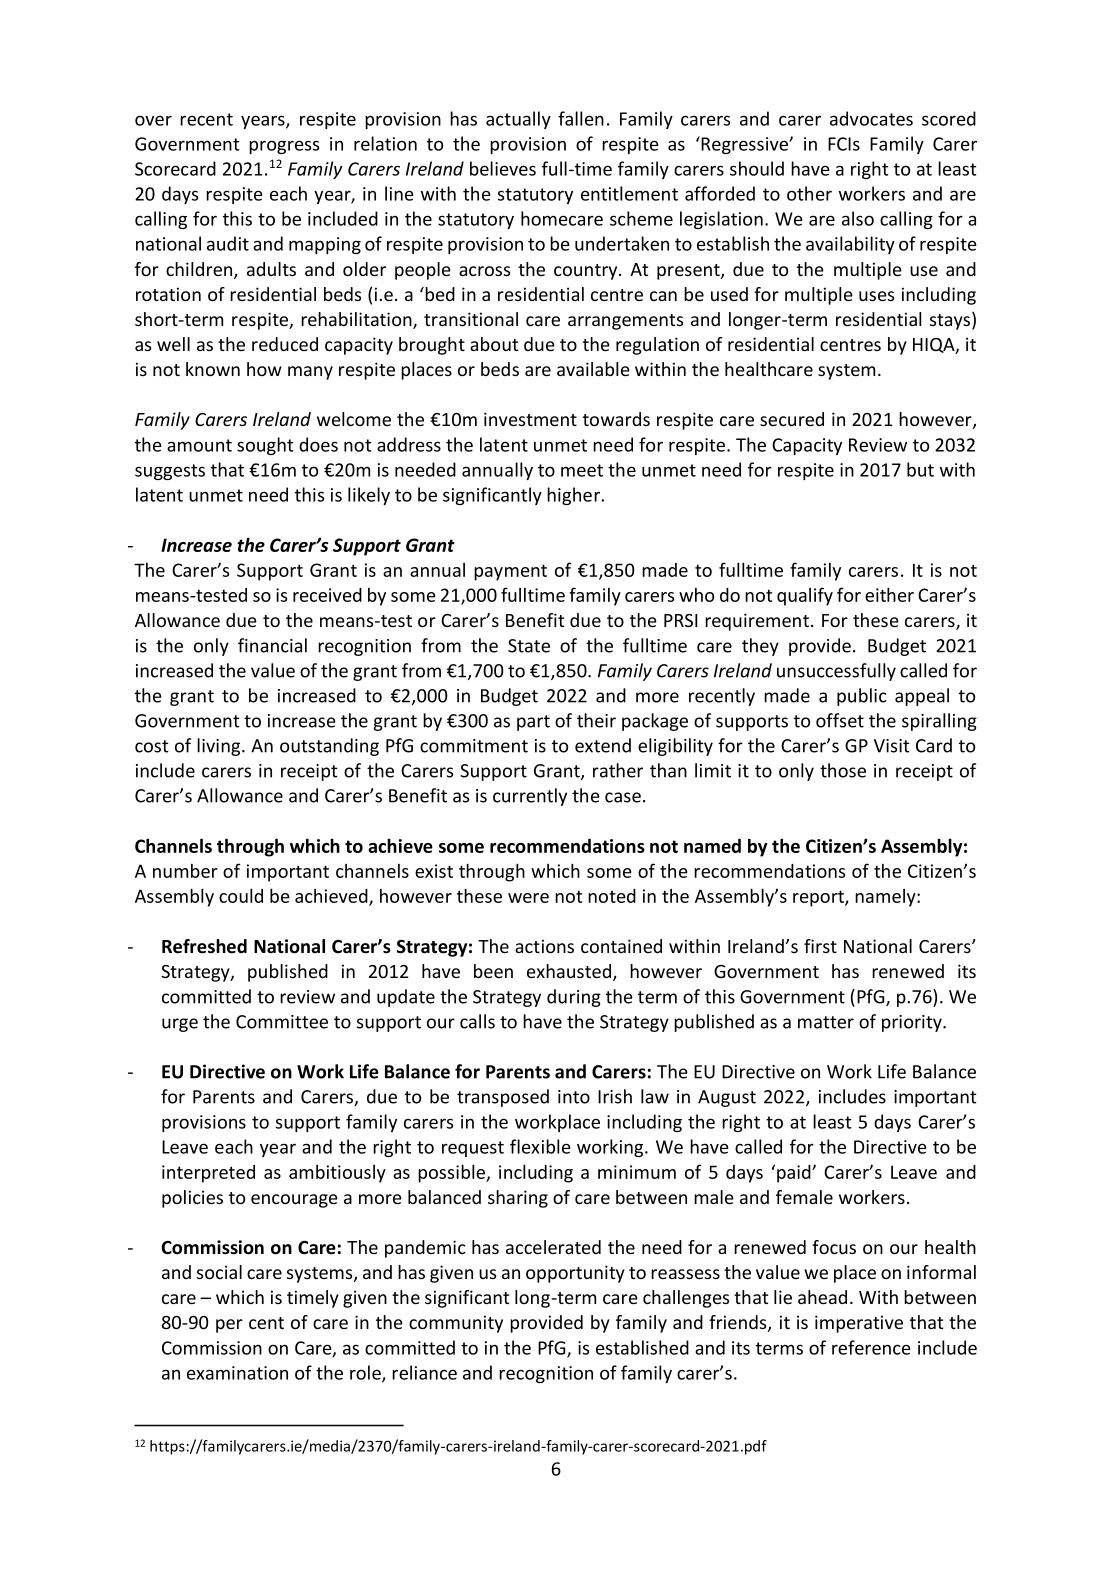  What do you see at coordinates (575, 1274) in the image?
I see `opportunity` at bounding box center [575, 1274].
